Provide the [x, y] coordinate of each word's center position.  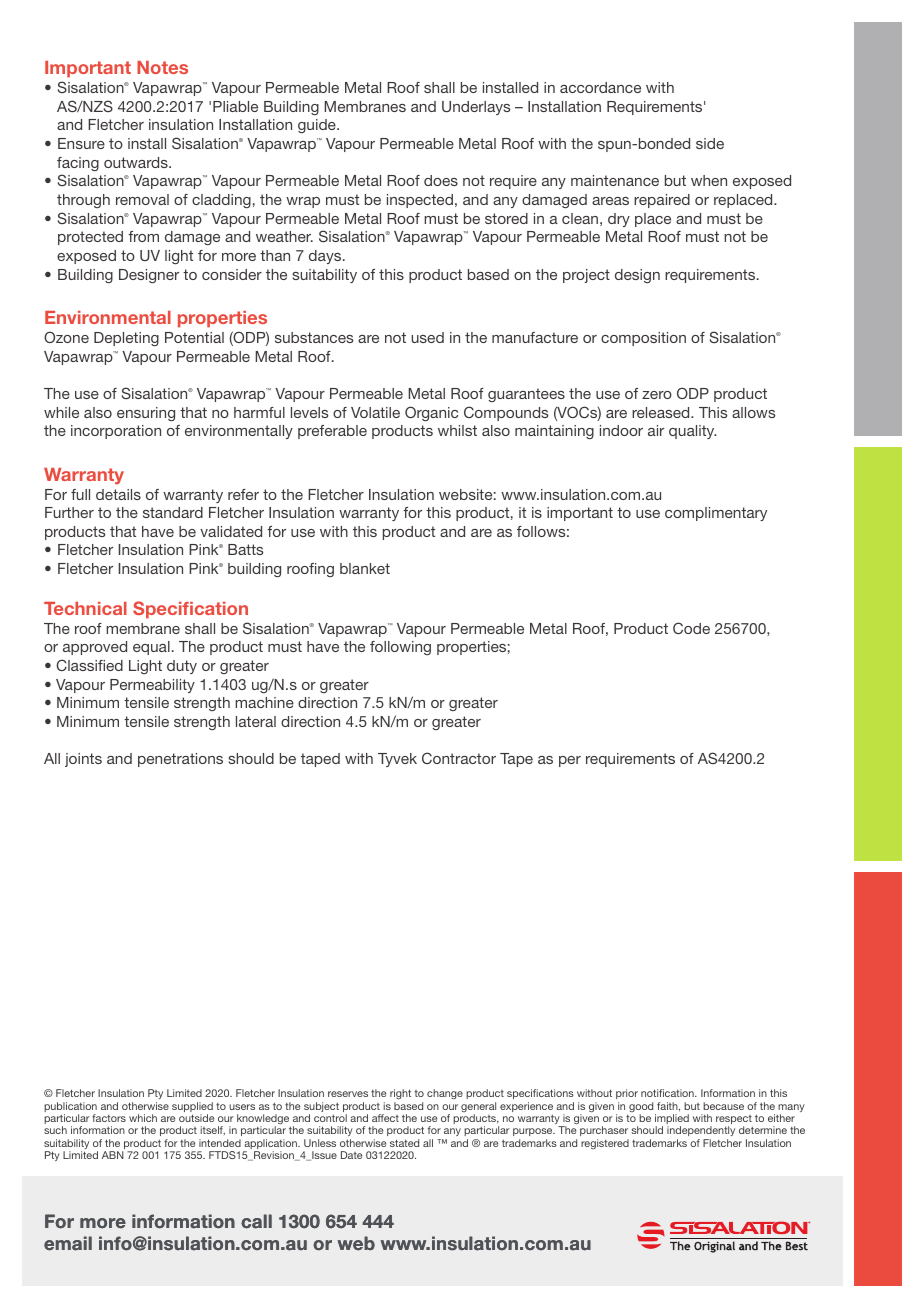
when [709, 180]
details [118, 494]
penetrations [180, 760]
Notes [162, 67]
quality [693, 432]
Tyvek [397, 760]
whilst [457, 430]
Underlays [476, 108]
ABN [113, 1155]
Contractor [459, 758]
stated [404, 1143]
